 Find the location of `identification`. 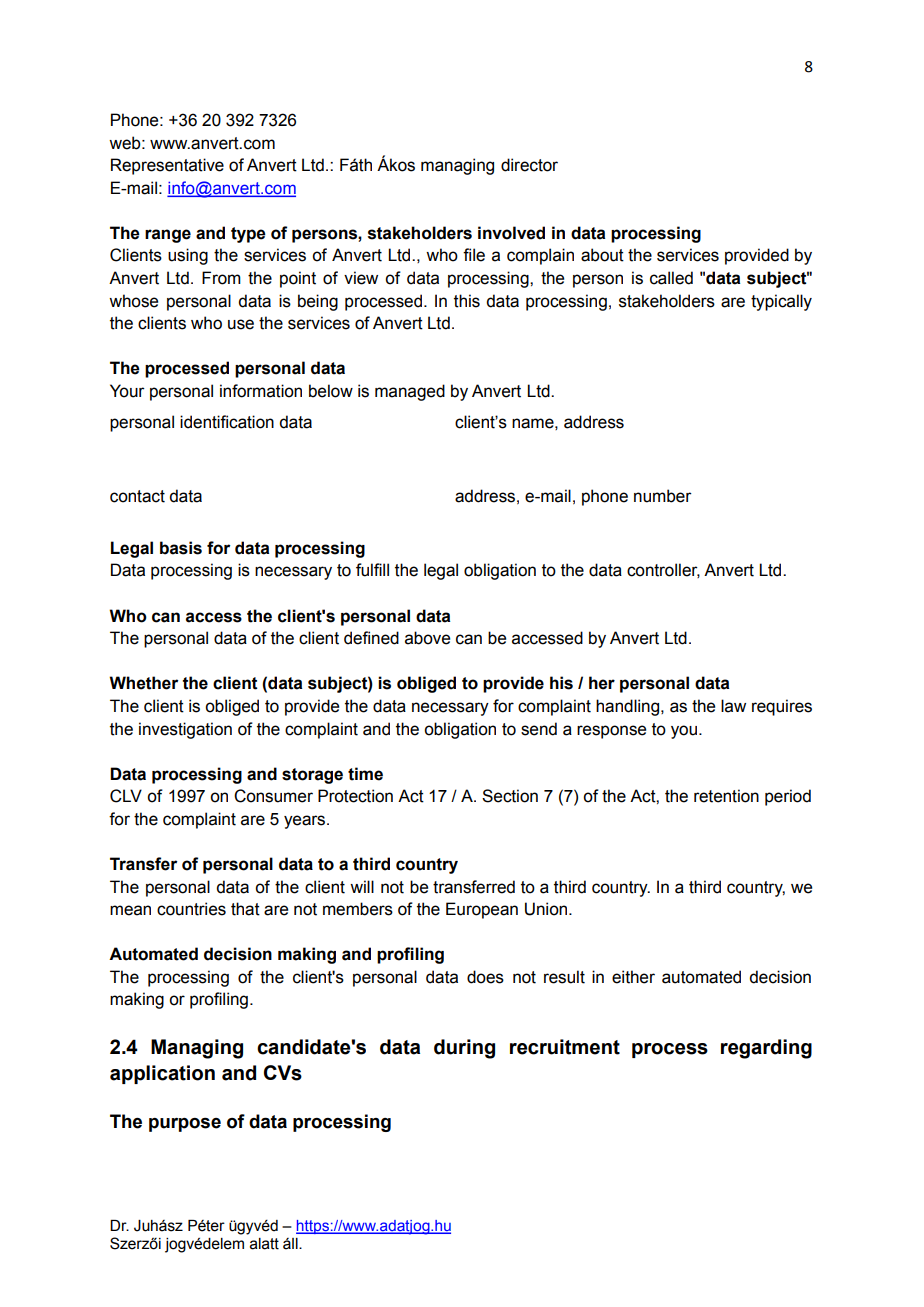

identification is located at coordinates (227, 422).
